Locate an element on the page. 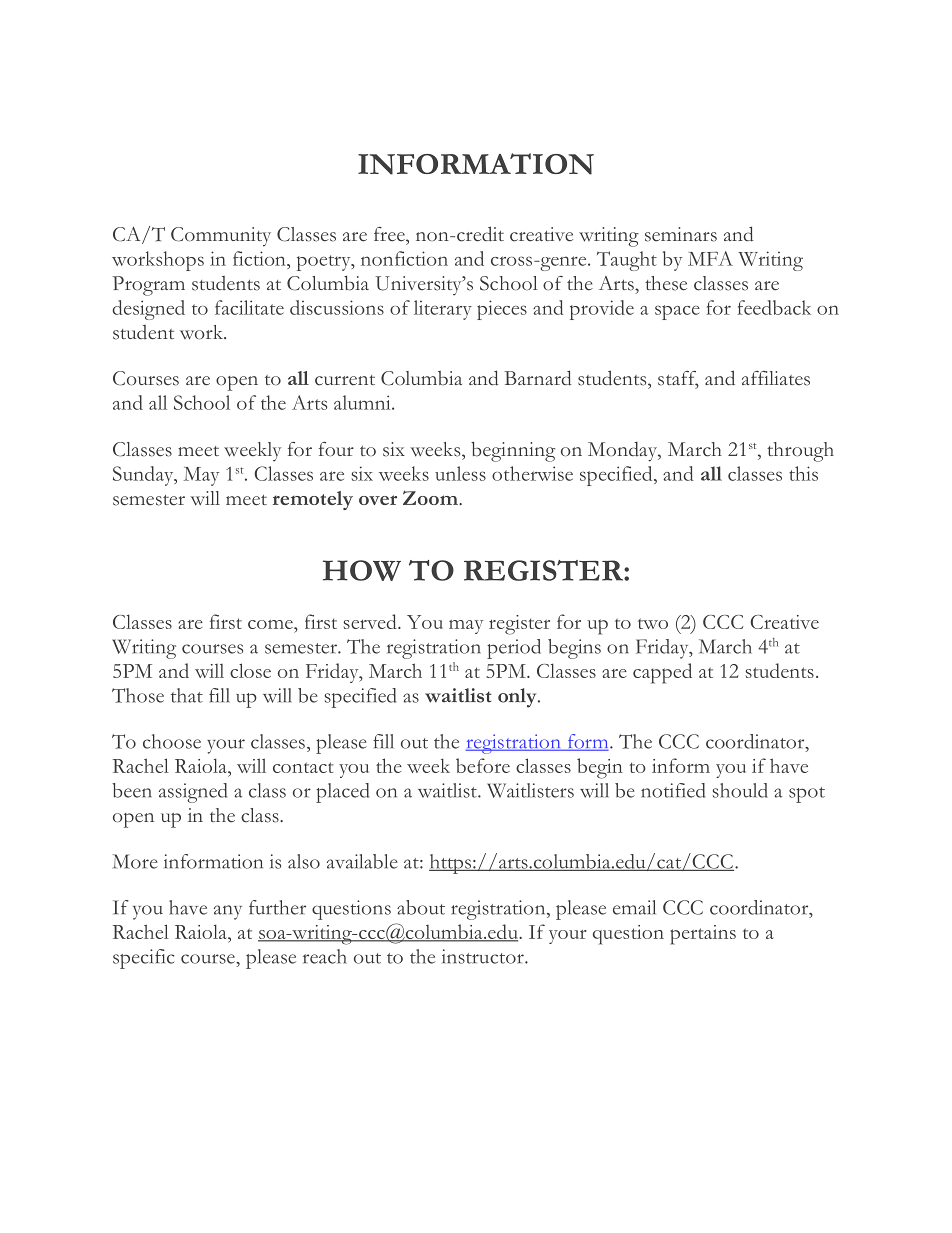 Image resolution: width=952 pixels, height=1233 pixels. instructor is located at coordinates (484, 956).
